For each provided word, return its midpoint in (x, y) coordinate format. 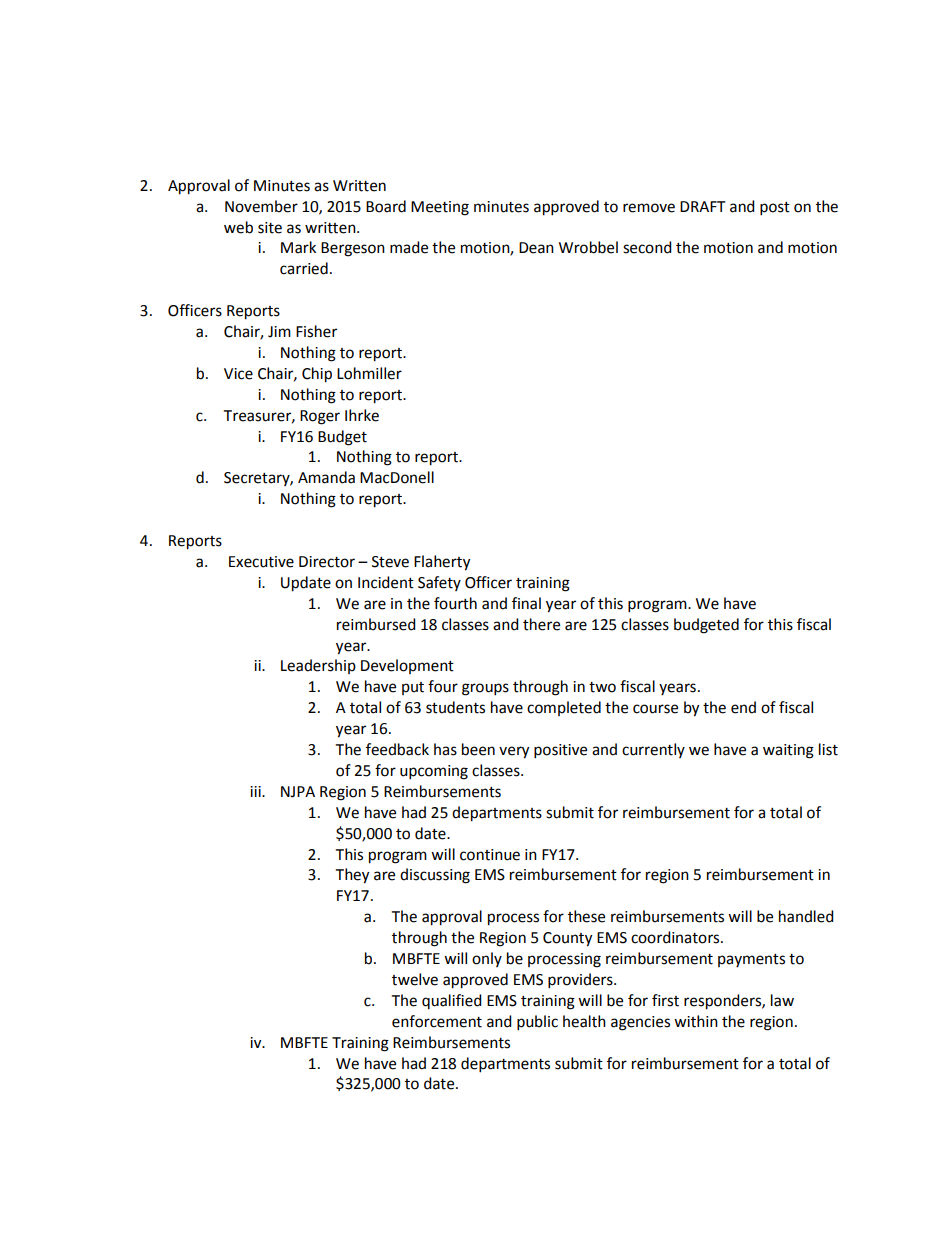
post (775, 209)
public (537, 1023)
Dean (536, 248)
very (514, 752)
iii (256, 791)
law (782, 1000)
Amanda (326, 477)
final (526, 603)
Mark (298, 247)
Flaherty (442, 563)
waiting (788, 751)
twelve (415, 979)
